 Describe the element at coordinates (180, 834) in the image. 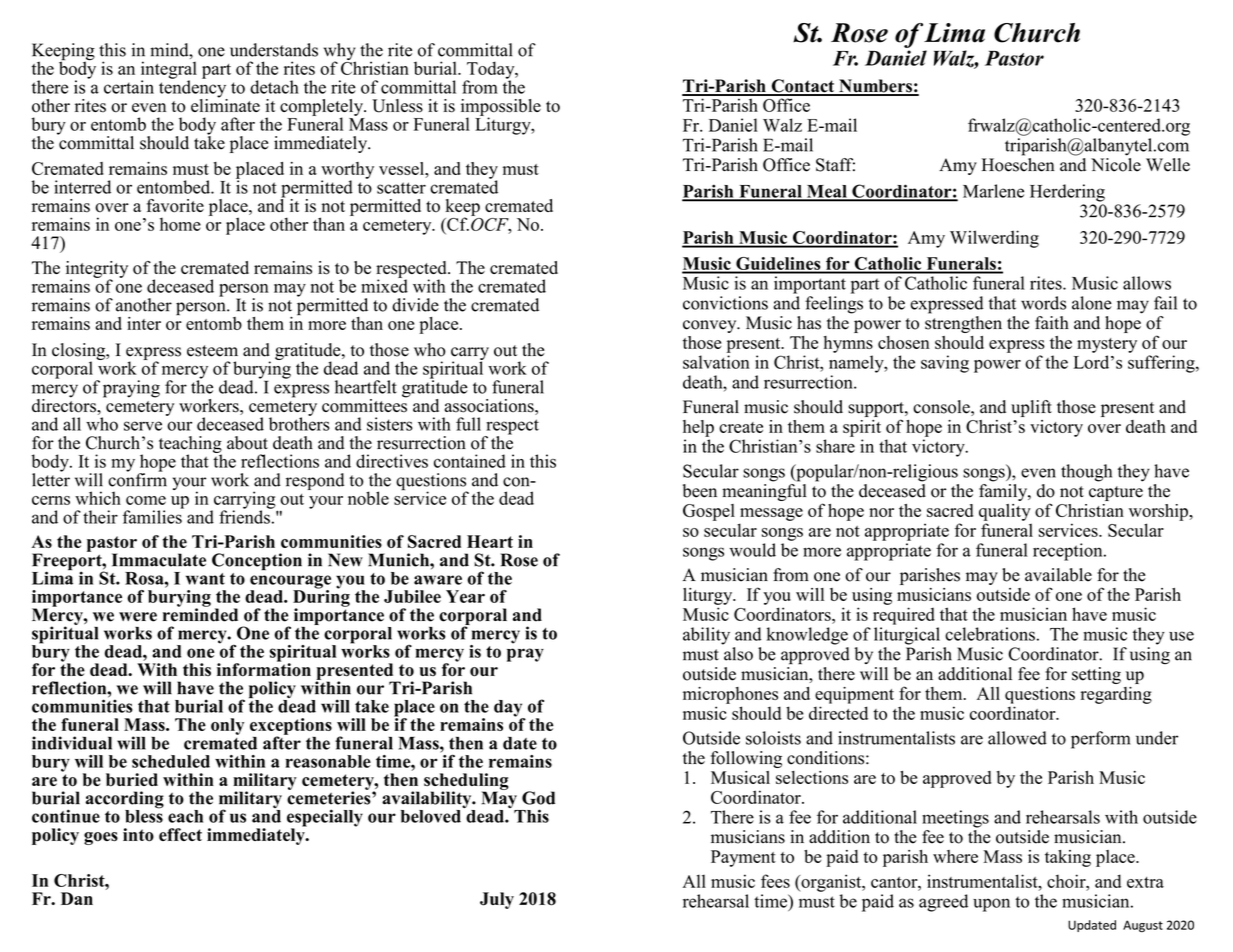

I see `effect` at that location.
